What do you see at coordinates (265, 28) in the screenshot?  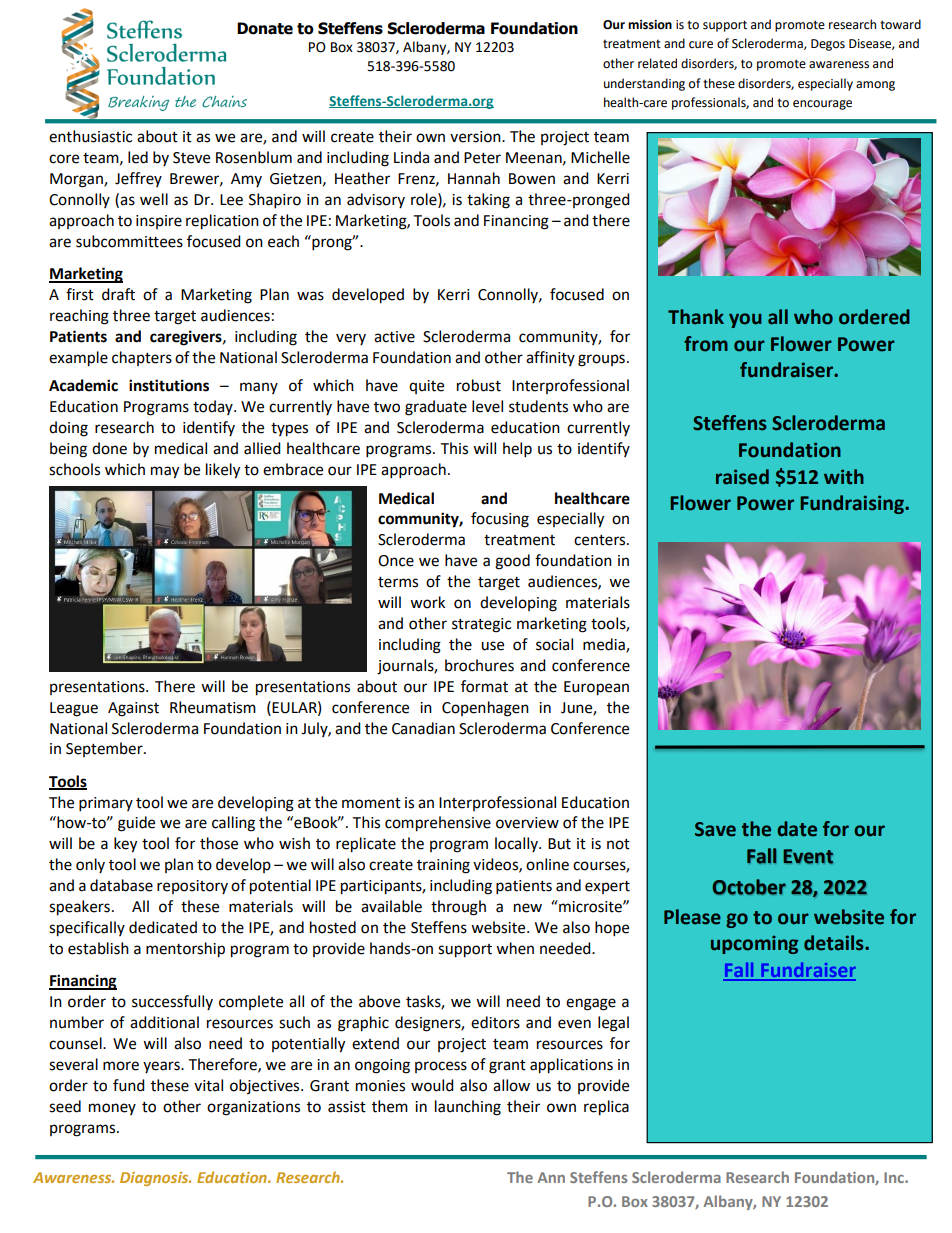 I see `Donate` at bounding box center [265, 28].
